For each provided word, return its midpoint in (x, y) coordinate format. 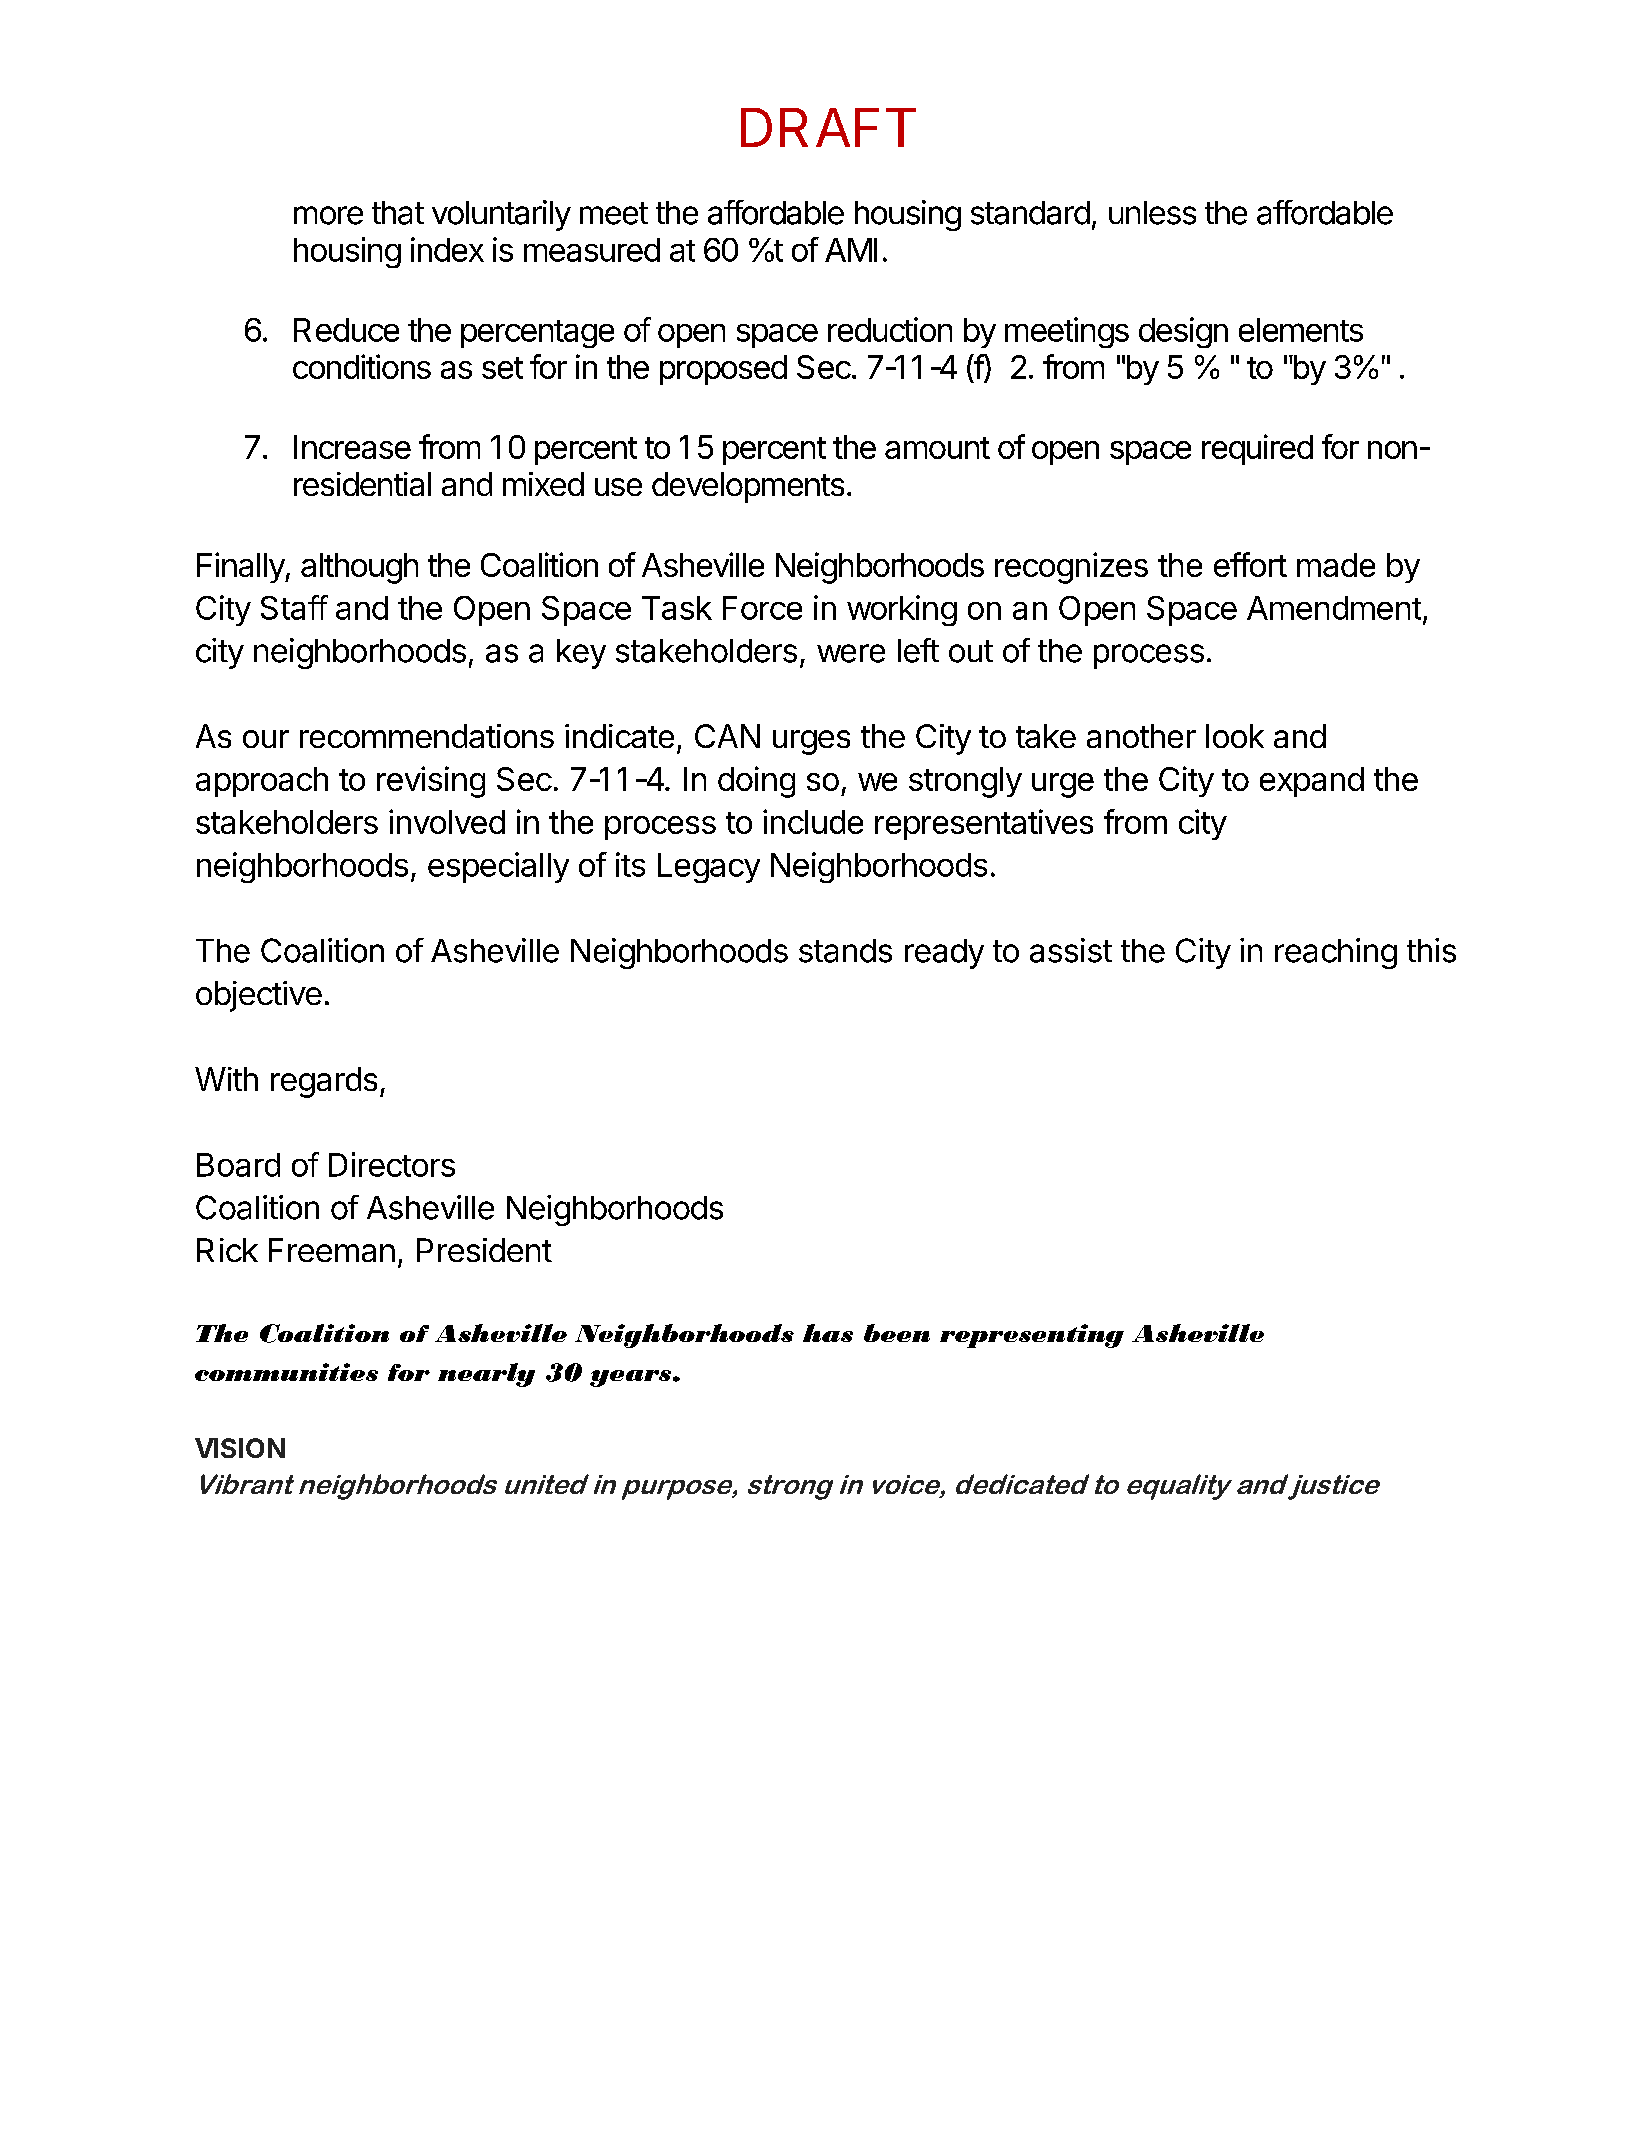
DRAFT (828, 127)
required (1257, 449)
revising (431, 782)
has (828, 1333)
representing (1032, 1336)
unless (1152, 213)
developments (748, 487)
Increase (352, 447)
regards (324, 1082)
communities (286, 1372)
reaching (1336, 953)
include (813, 821)
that (398, 213)
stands (845, 951)
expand (1312, 782)
